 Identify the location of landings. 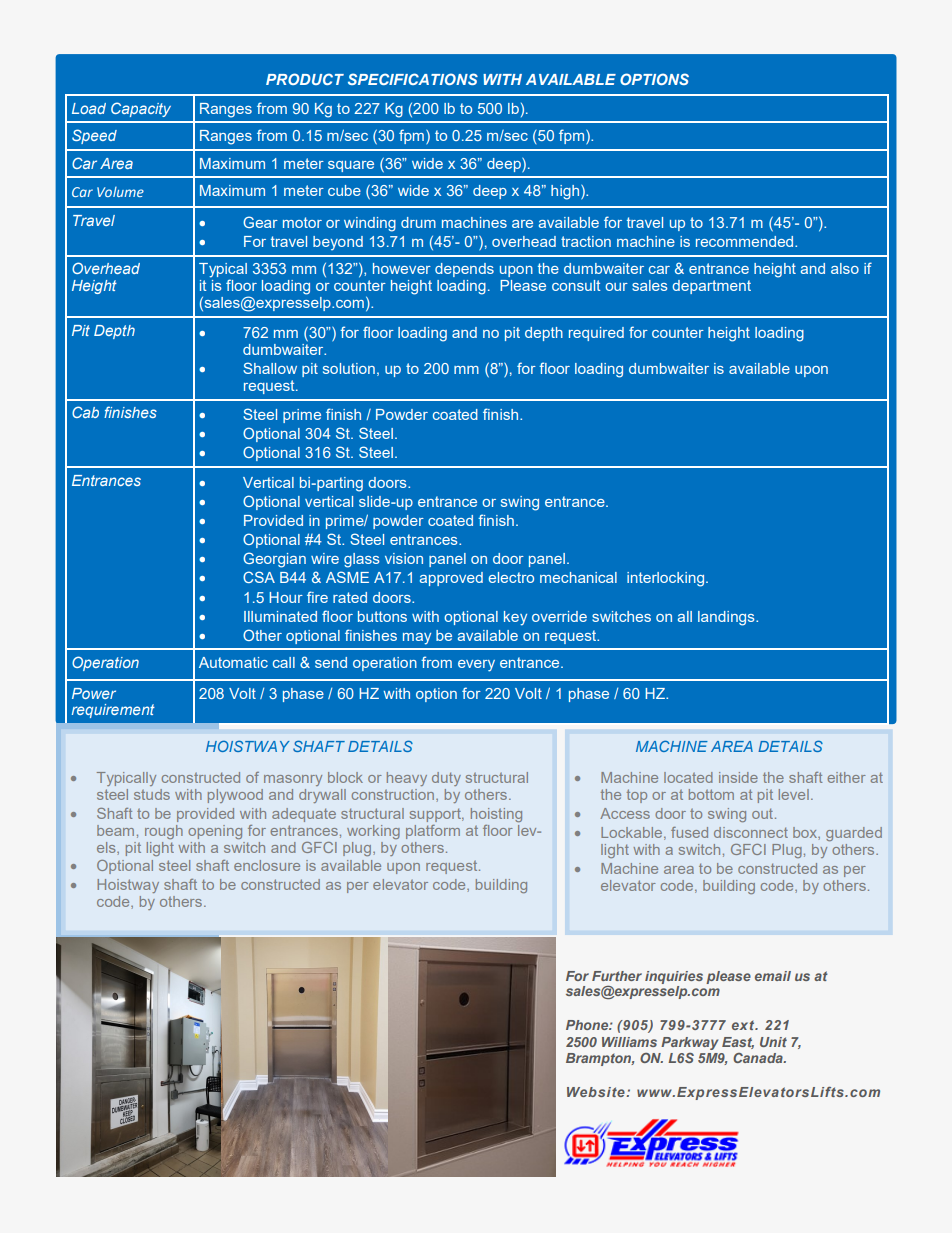
(727, 618).
